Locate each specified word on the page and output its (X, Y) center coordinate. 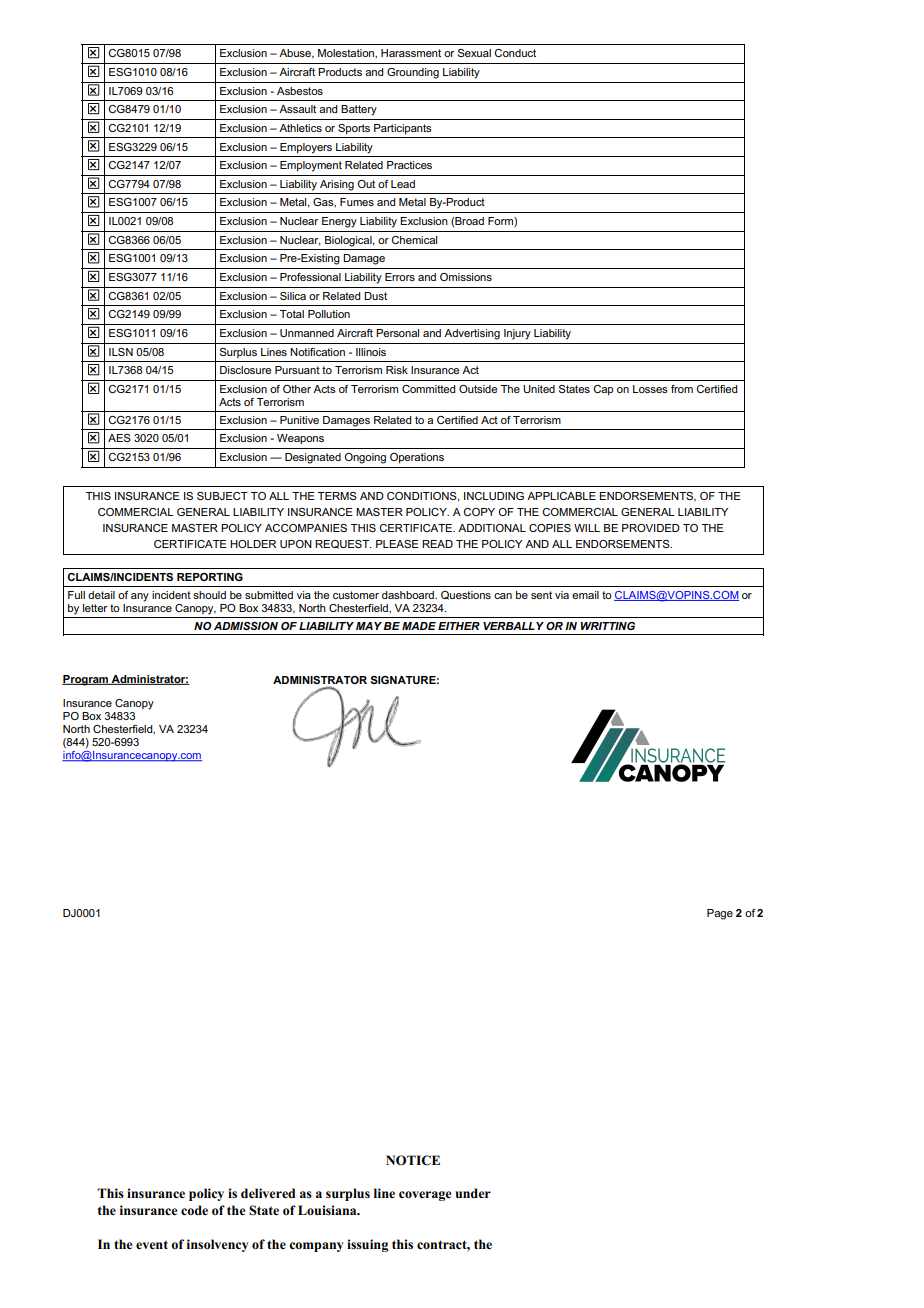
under (473, 1193)
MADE (419, 626)
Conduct (515, 53)
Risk (397, 370)
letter (95, 608)
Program (86, 680)
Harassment (411, 53)
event (152, 1244)
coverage (425, 1196)
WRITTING (608, 626)
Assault (297, 109)
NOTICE (413, 1160)
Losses (650, 389)
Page (720, 914)
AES (119, 438)
